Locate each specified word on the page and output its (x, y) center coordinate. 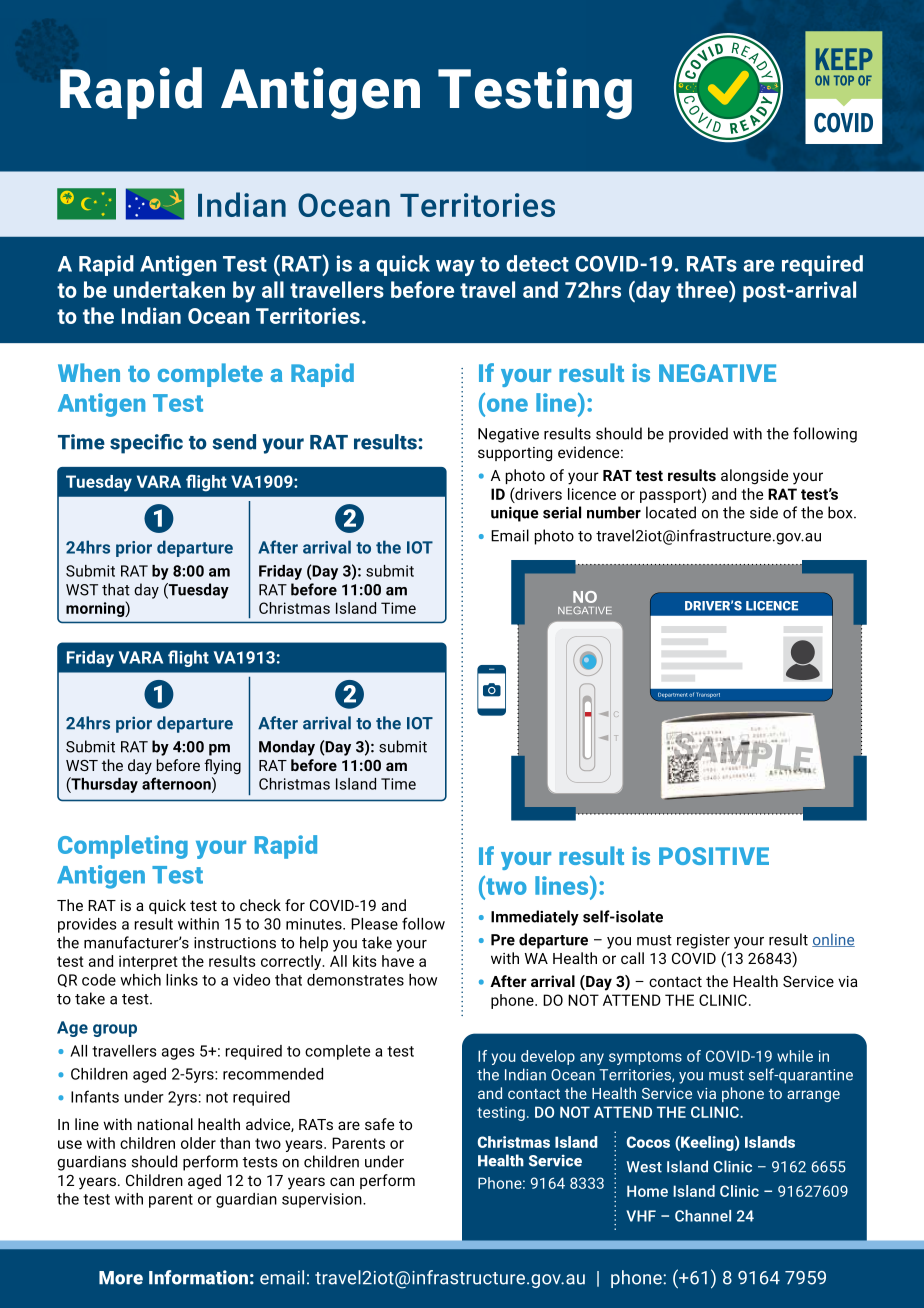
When (89, 372)
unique (515, 514)
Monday (287, 748)
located (671, 512)
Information (198, 1277)
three (703, 289)
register (703, 941)
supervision (323, 1200)
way (455, 268)
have (398, 961)
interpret (148, 962)
